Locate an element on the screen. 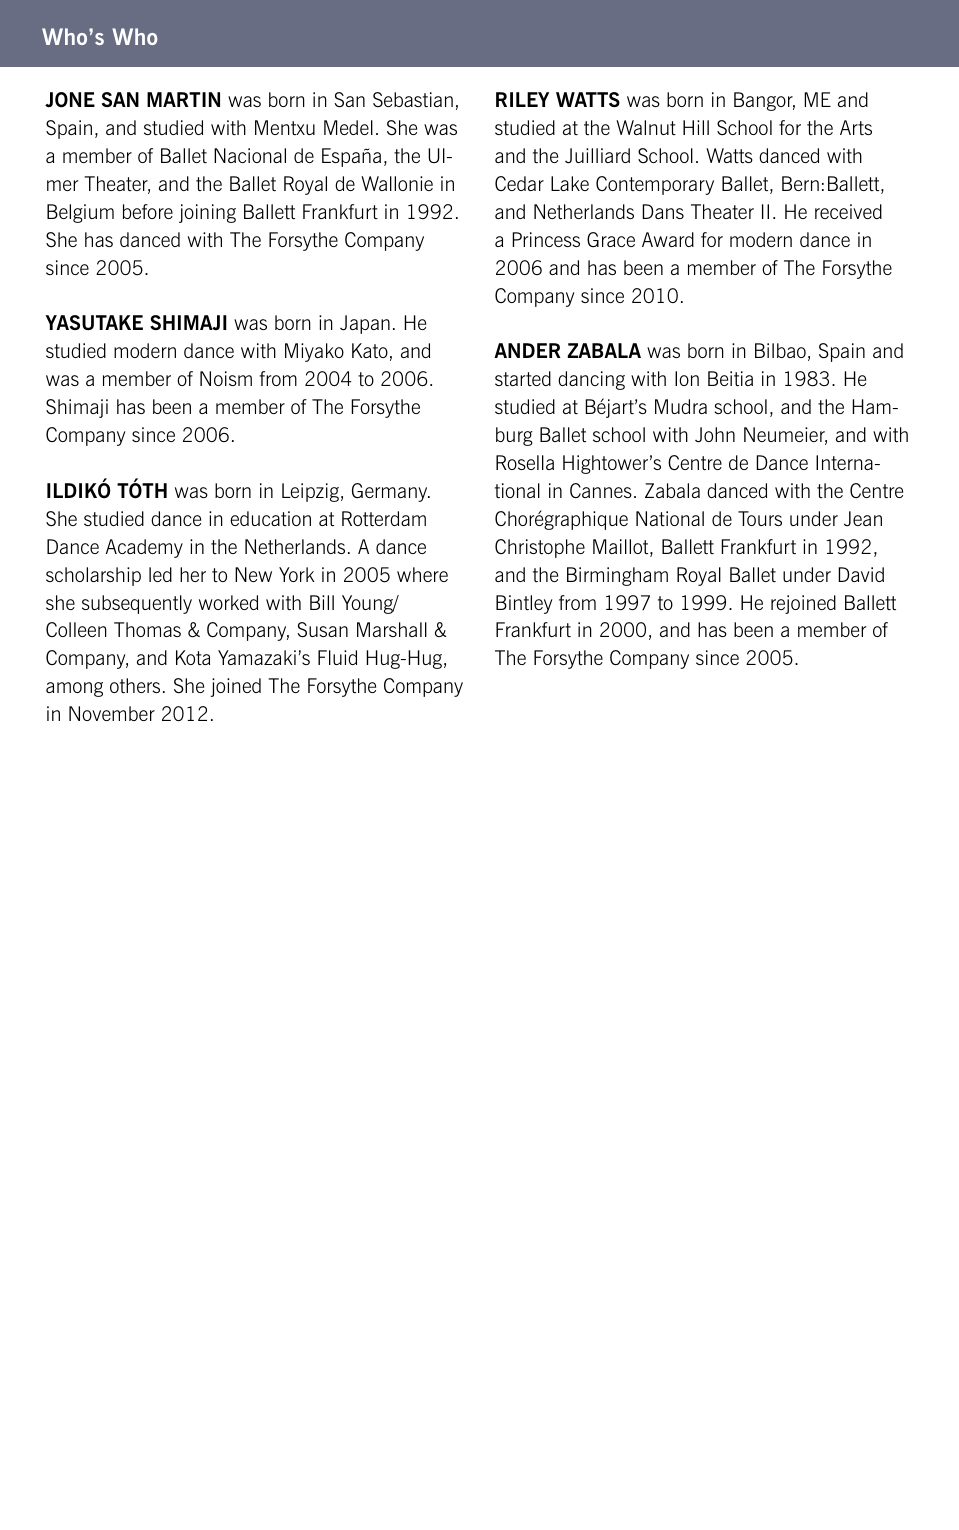 The height and width of the screenshot is (1530, 959). joining is located at coordinates (207, 213).
